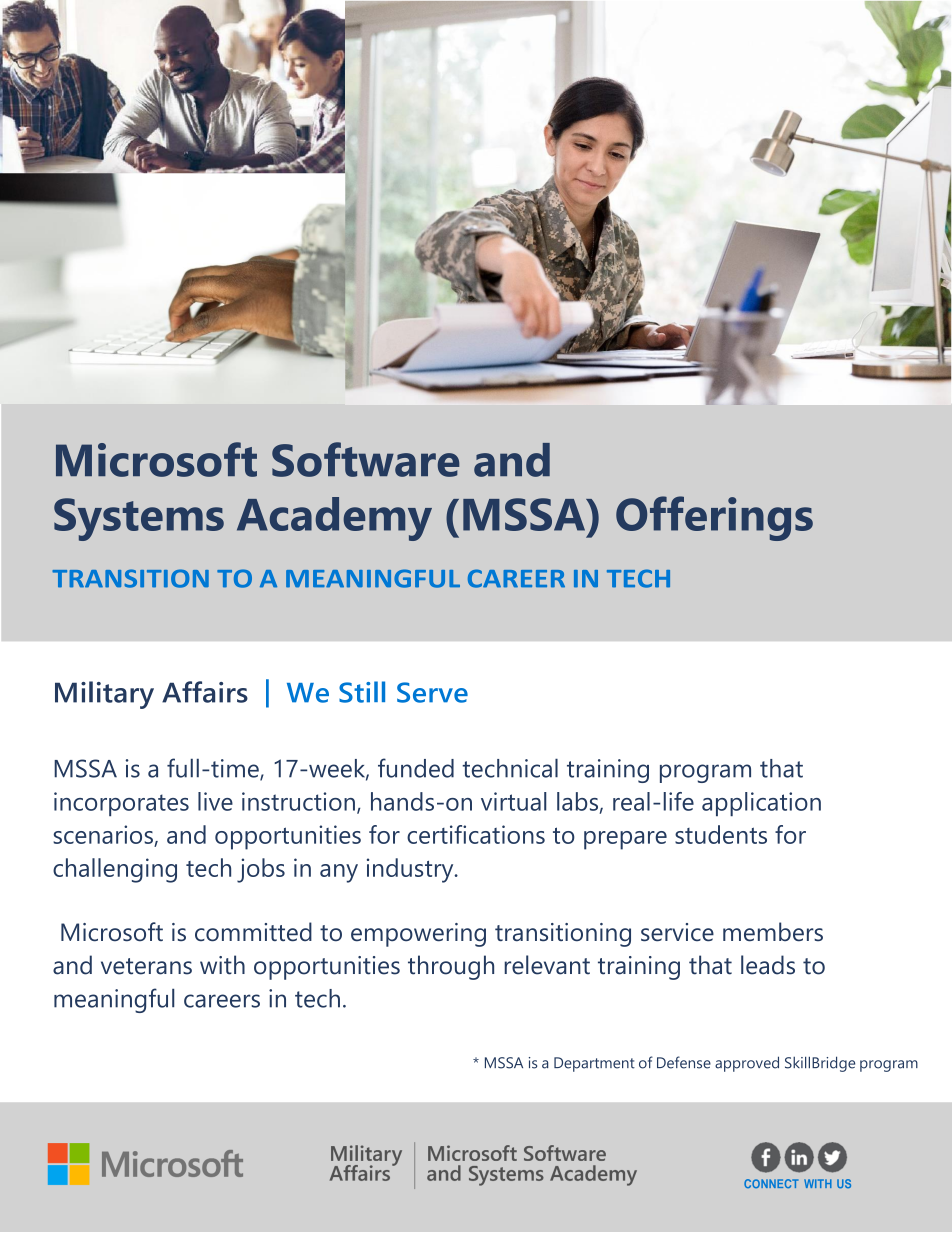 The image size is (952, 1233). I want to click on application, so click(761, 804).
